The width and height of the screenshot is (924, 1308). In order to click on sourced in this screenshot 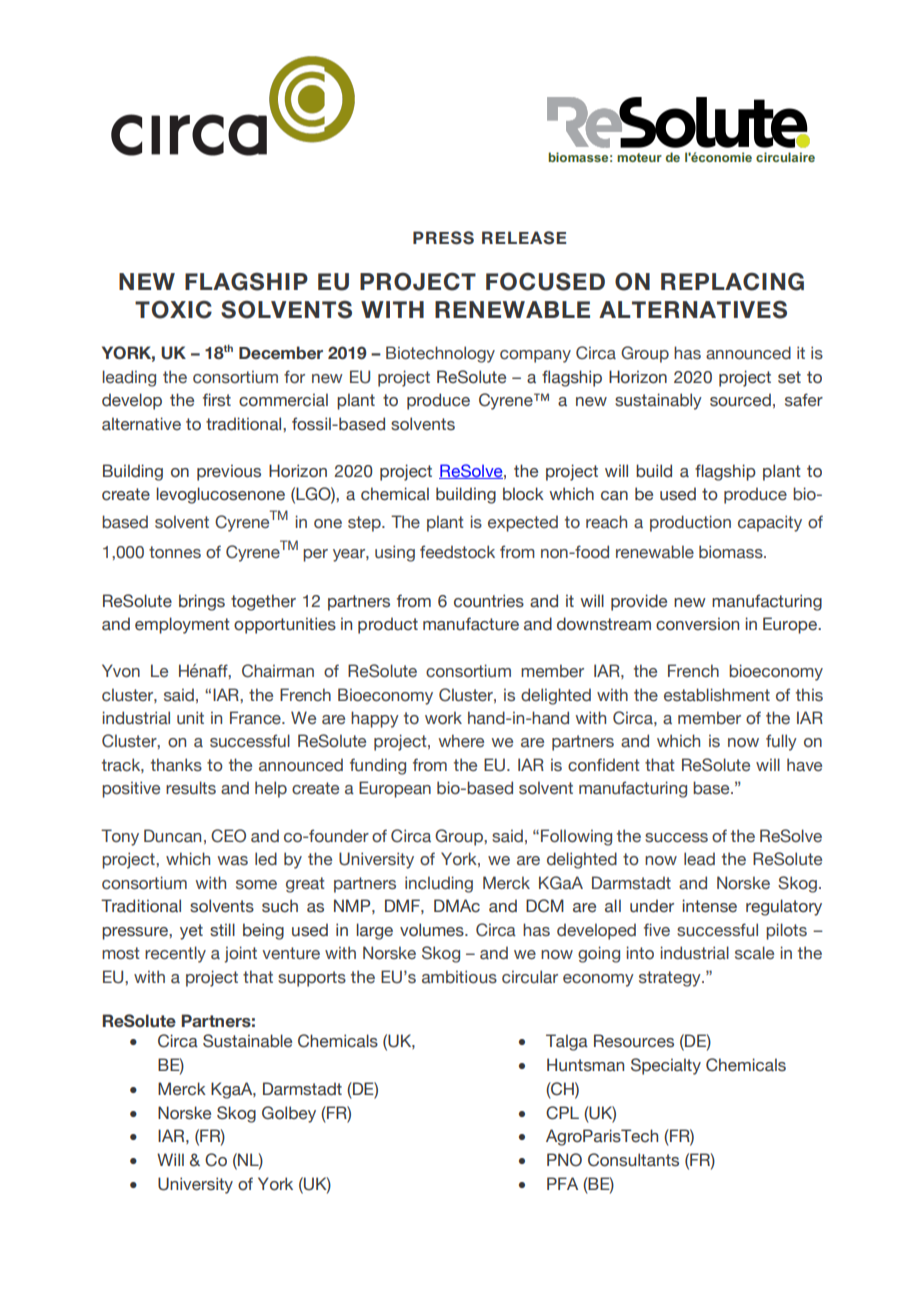, I will do `click(740, 400)`.
